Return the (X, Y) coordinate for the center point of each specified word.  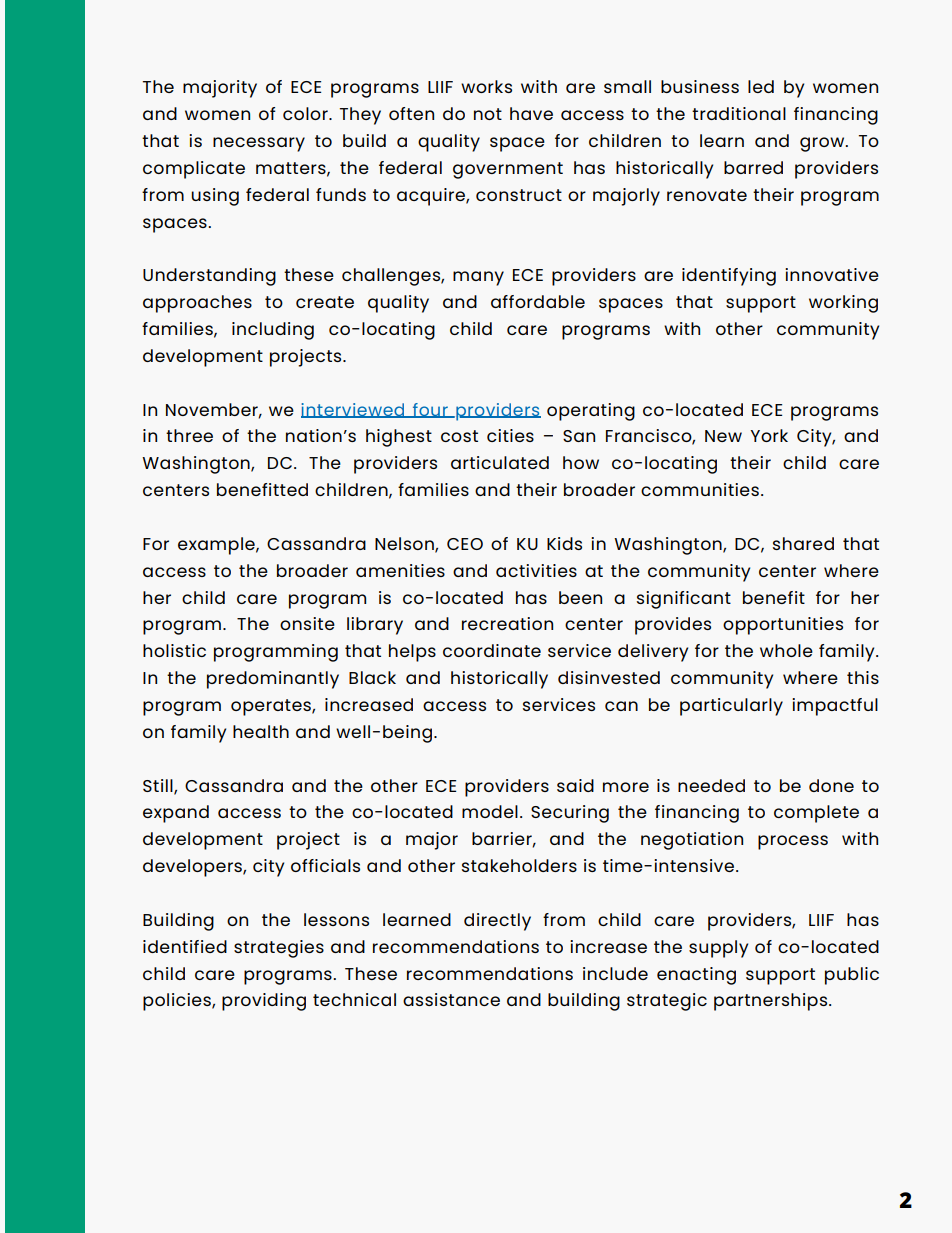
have (531, 113)
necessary (259, 144)
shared (803, 543)
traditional (739, 113)
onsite (307, 623)
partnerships (772, 1002)
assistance (451, 999)
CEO (465, 544)
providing (264, 1002)
